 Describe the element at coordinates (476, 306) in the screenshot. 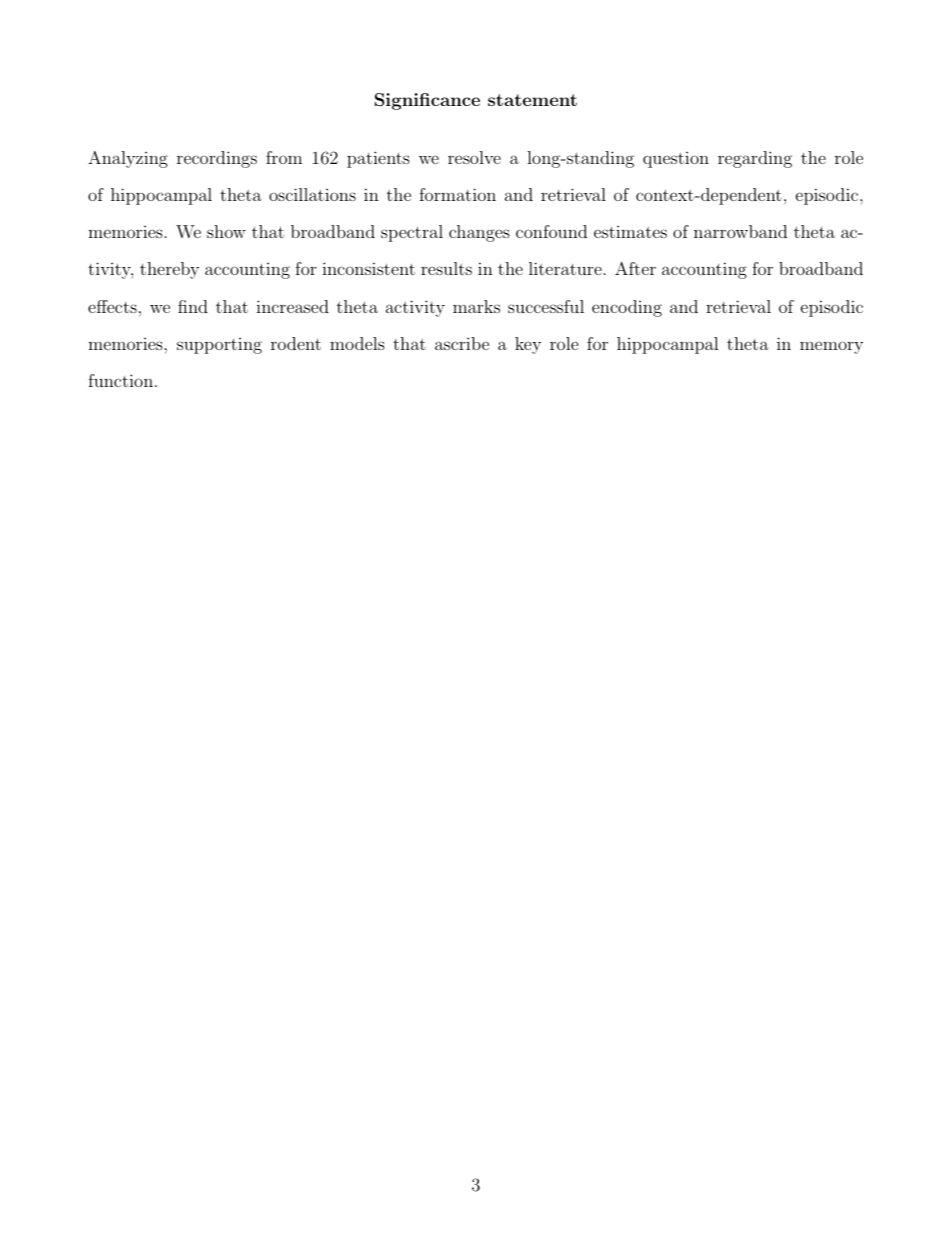

I see `marks` at that location.
